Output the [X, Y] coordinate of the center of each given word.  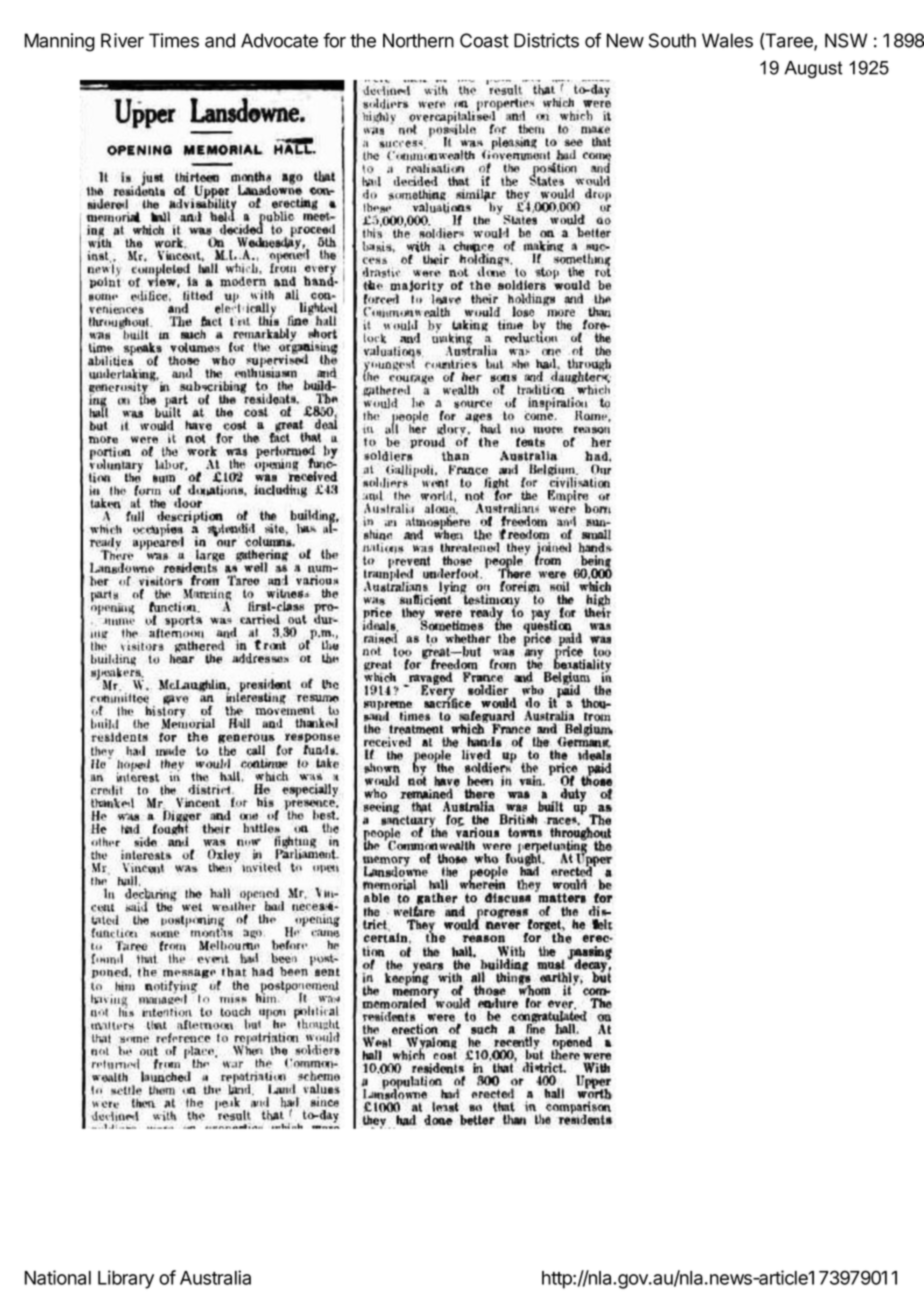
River [122, 40]
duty [573, 794]
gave [175, 700]
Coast [484, 40]
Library [126, 1279]
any [534, 655]
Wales [727, 40]
